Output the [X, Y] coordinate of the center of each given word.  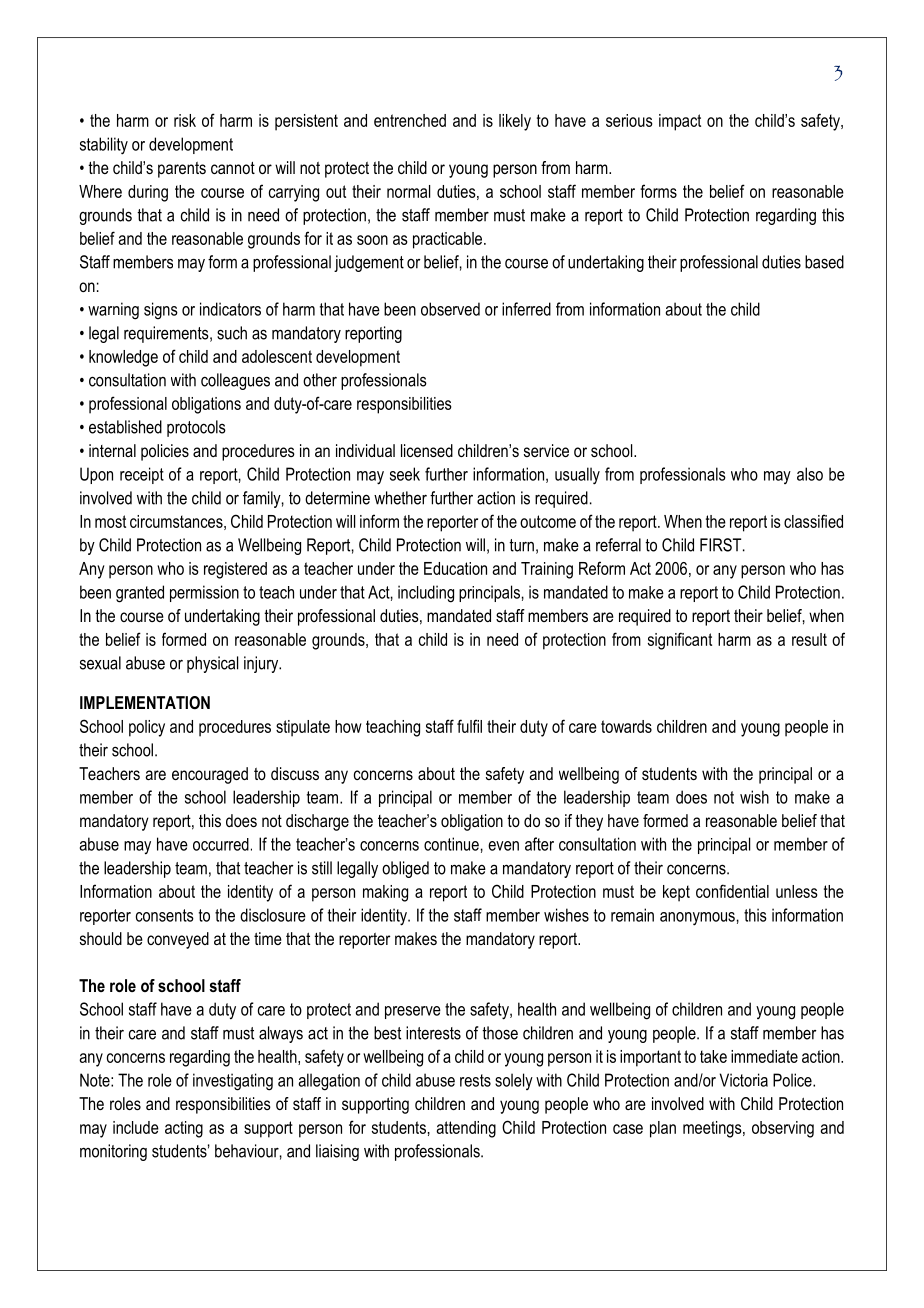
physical [212, 664]
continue [451, 844]
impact [680, 122]
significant [680, 641]
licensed [427, 450]
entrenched [410, 120]
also [810, 474]
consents [165, 915]
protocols [196, 428]
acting [184, 1129]
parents [182, 170]
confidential [732, 891]
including [426, 594]
